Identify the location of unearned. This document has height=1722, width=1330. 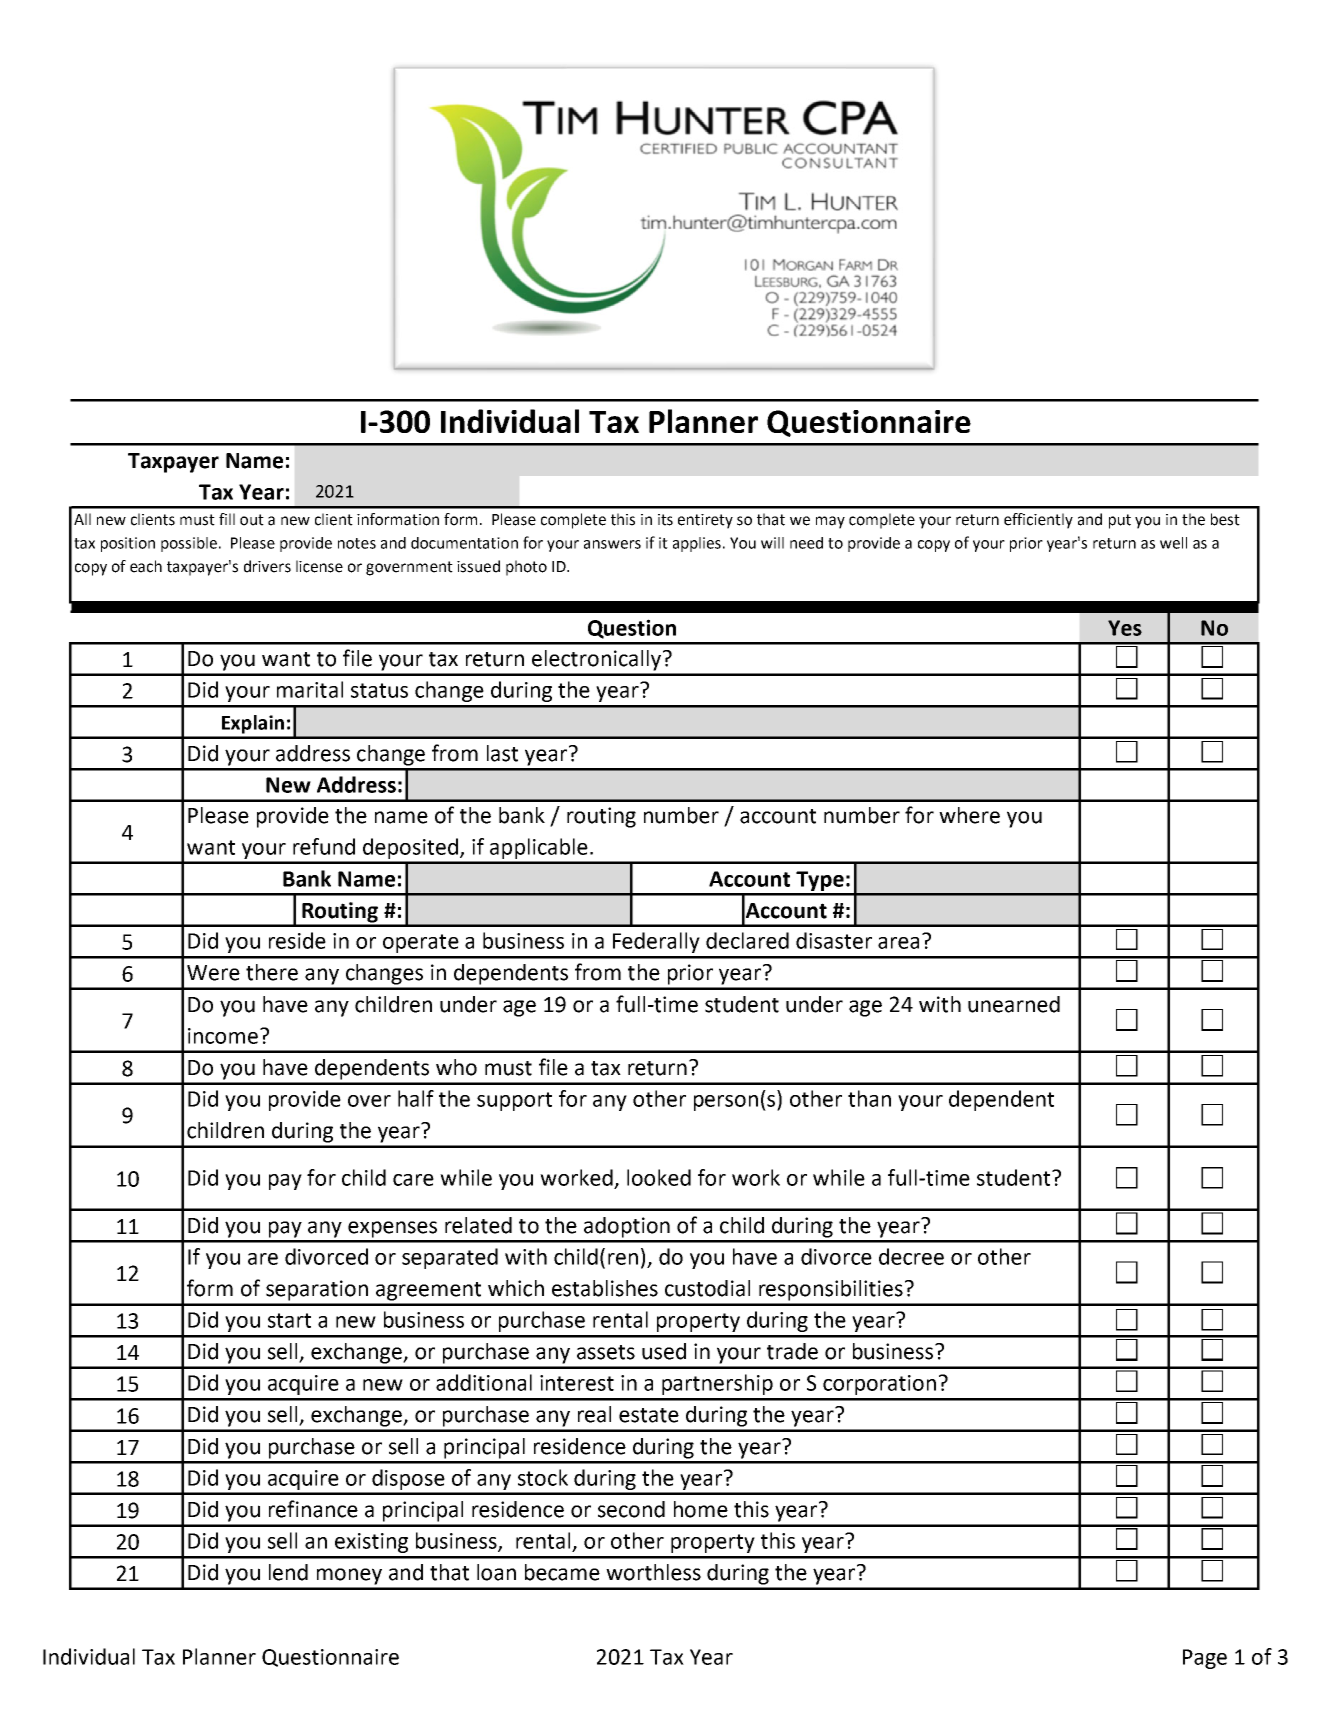
(1014, 1004).
